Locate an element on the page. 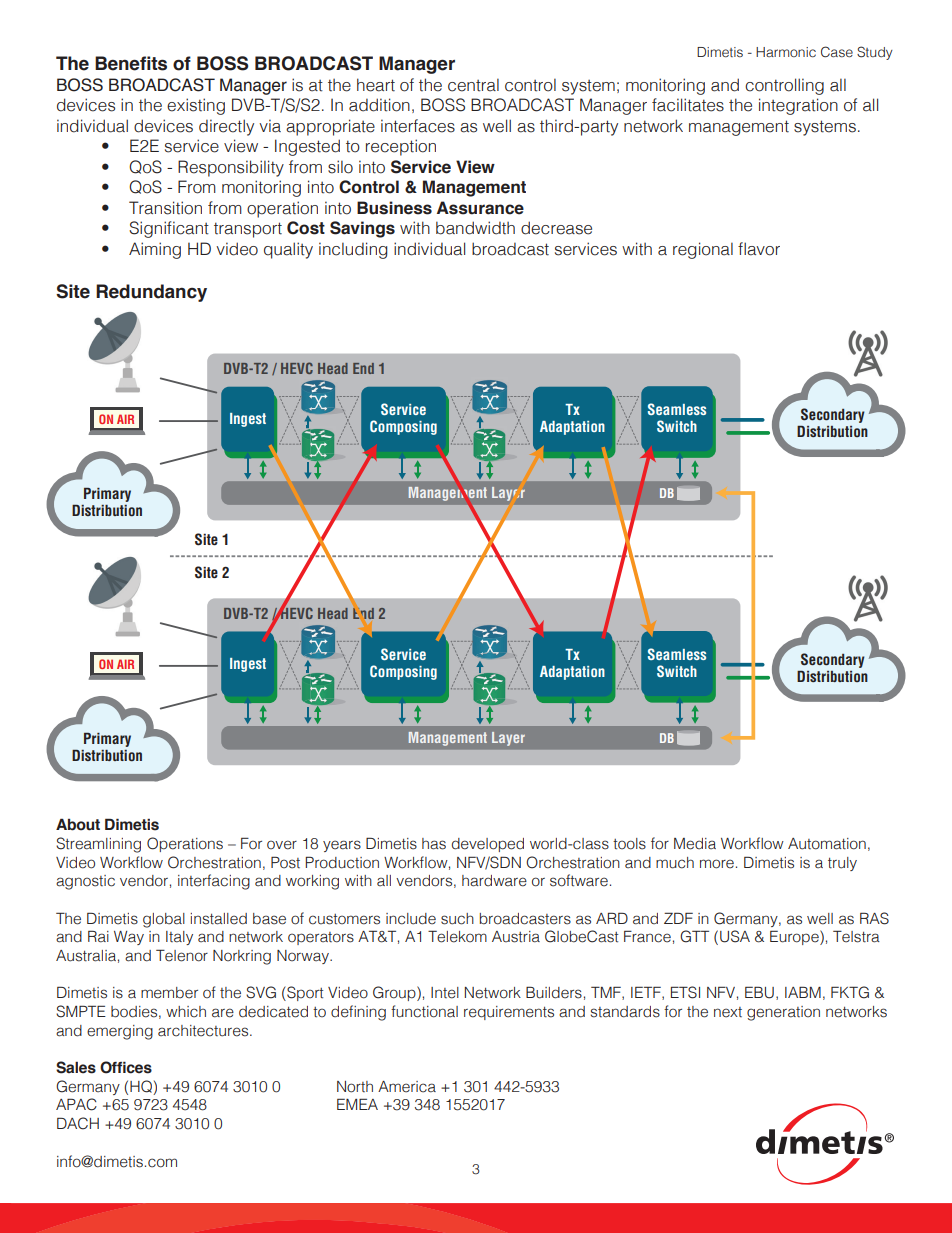 The image size is (952, 1233). existing is located at coordinates (196, 106).
